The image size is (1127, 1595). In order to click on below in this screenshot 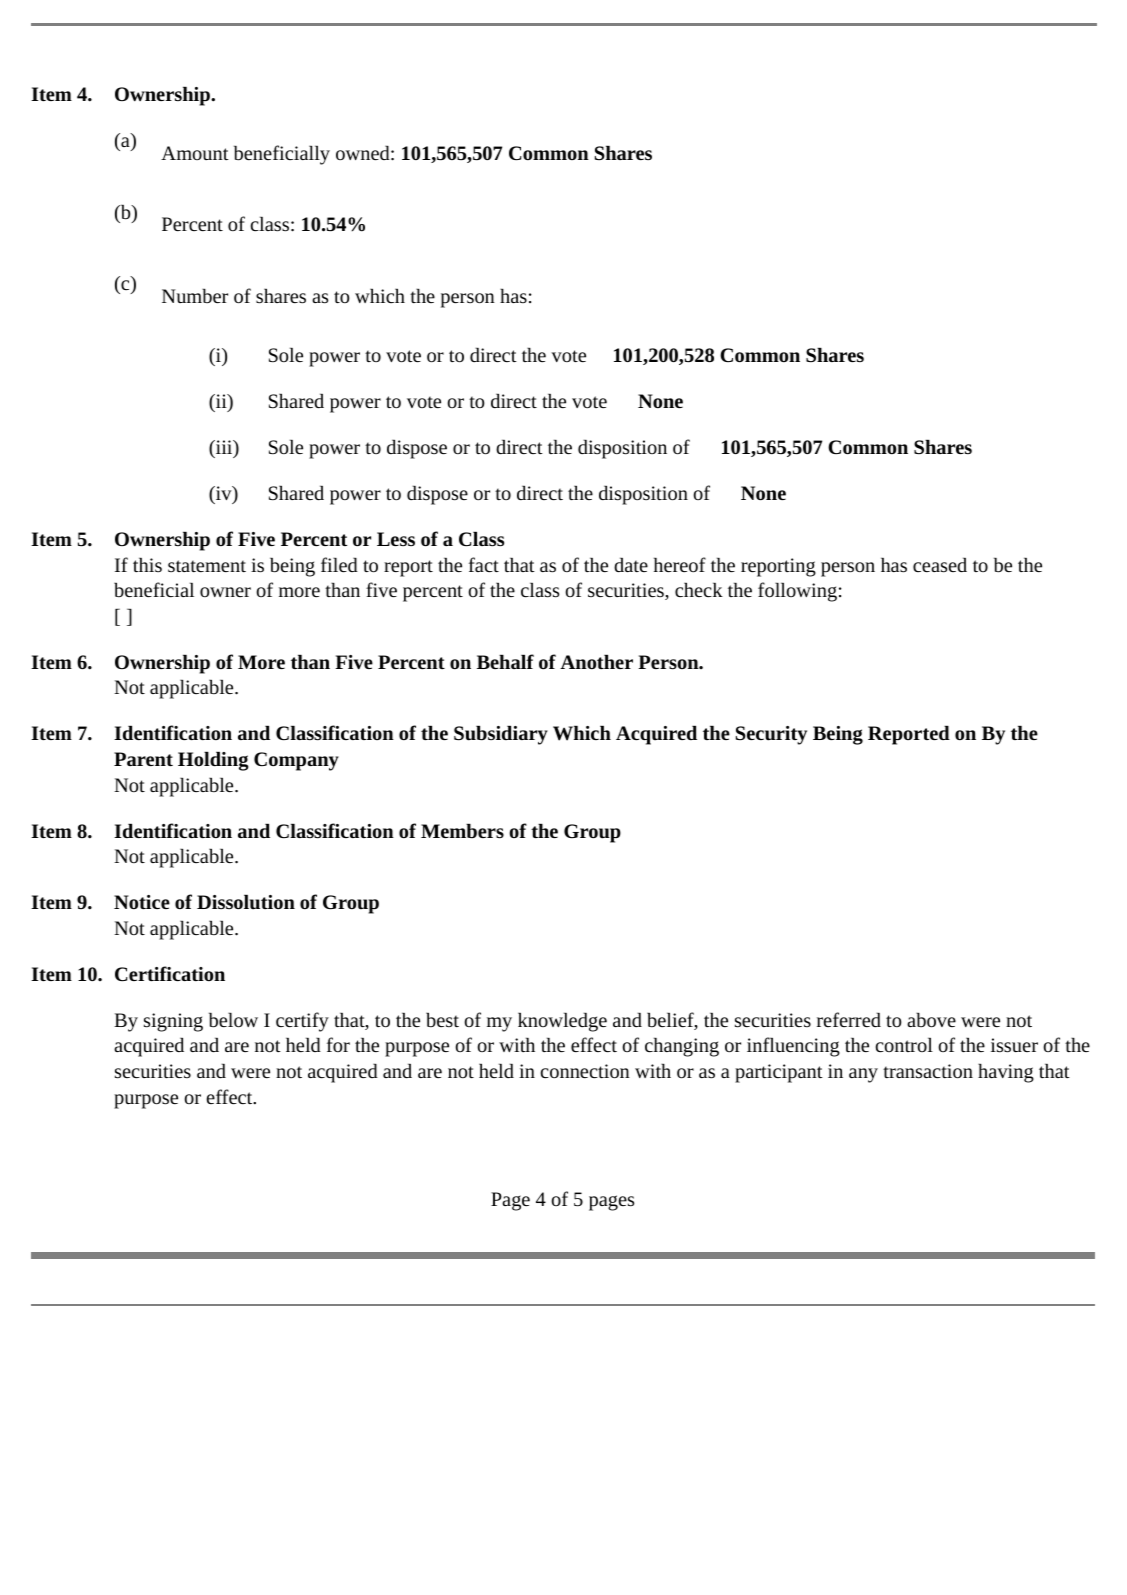, I will do `click(233, 1020)`.
